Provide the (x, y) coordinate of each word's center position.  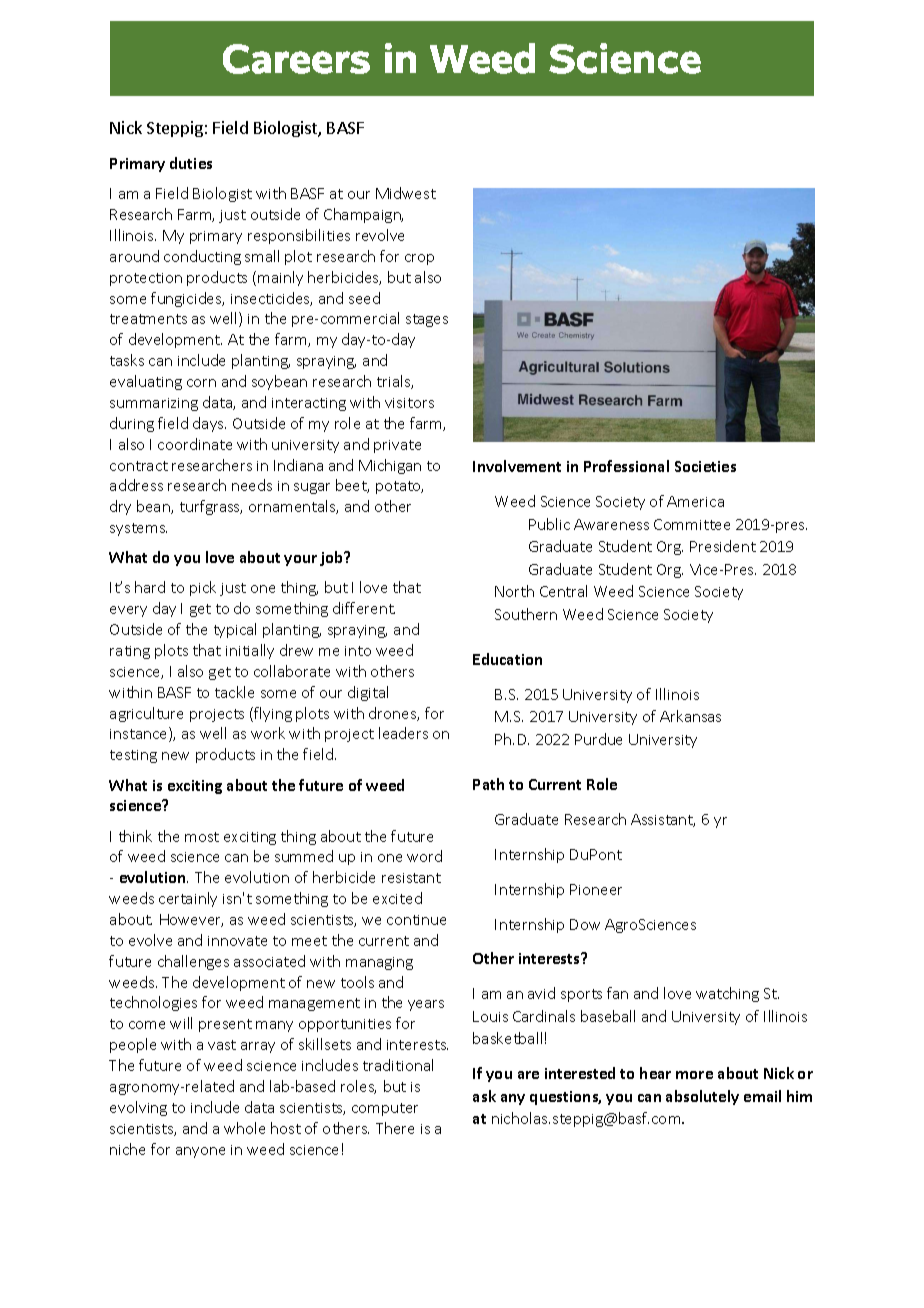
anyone (200, 1152)
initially (250, 651)
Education (507, 659)
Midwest (406, 193)
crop (419, 259)
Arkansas (690, 716)
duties (191, 163)
